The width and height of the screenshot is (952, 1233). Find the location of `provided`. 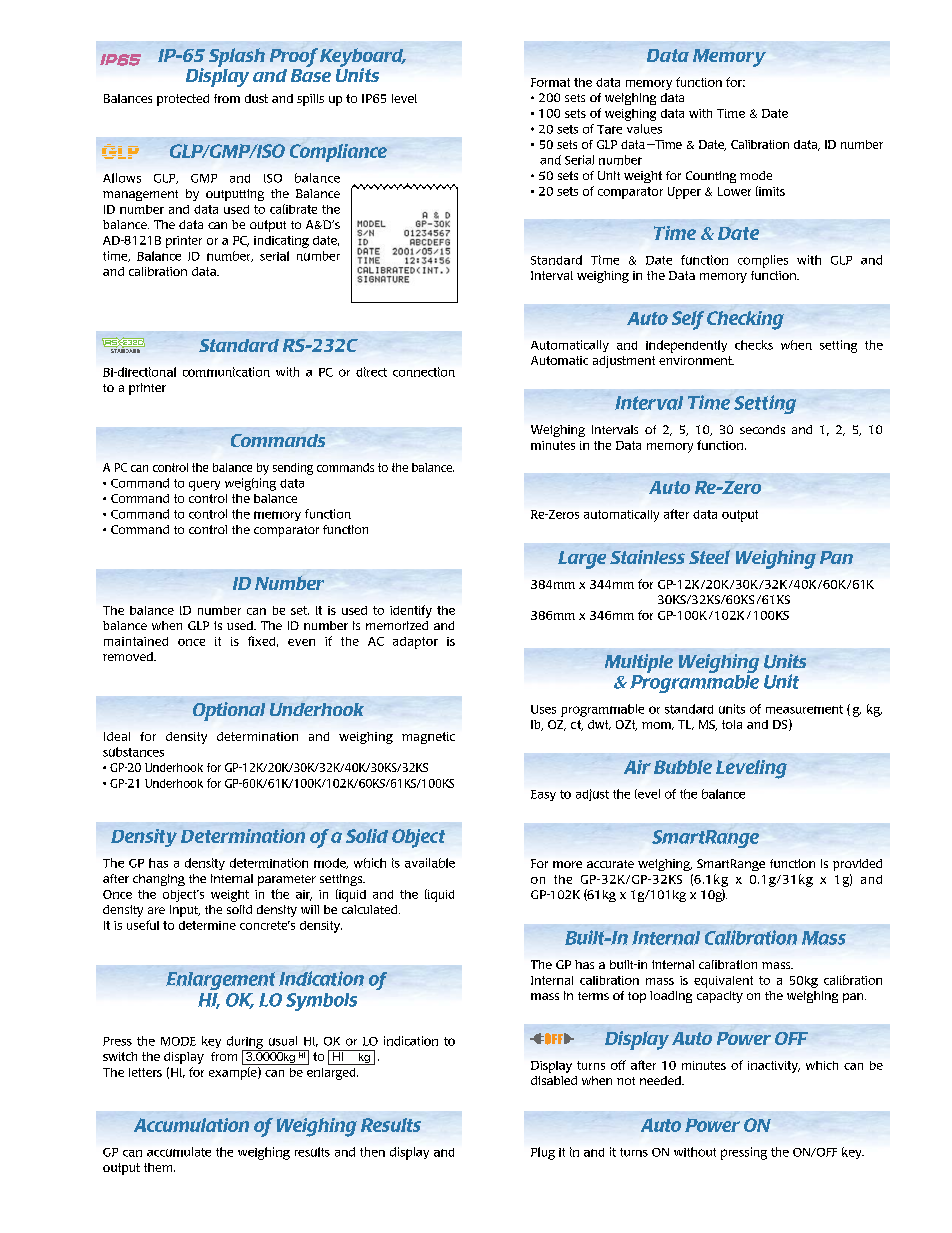

provided is located at coordinates (857, 865).
